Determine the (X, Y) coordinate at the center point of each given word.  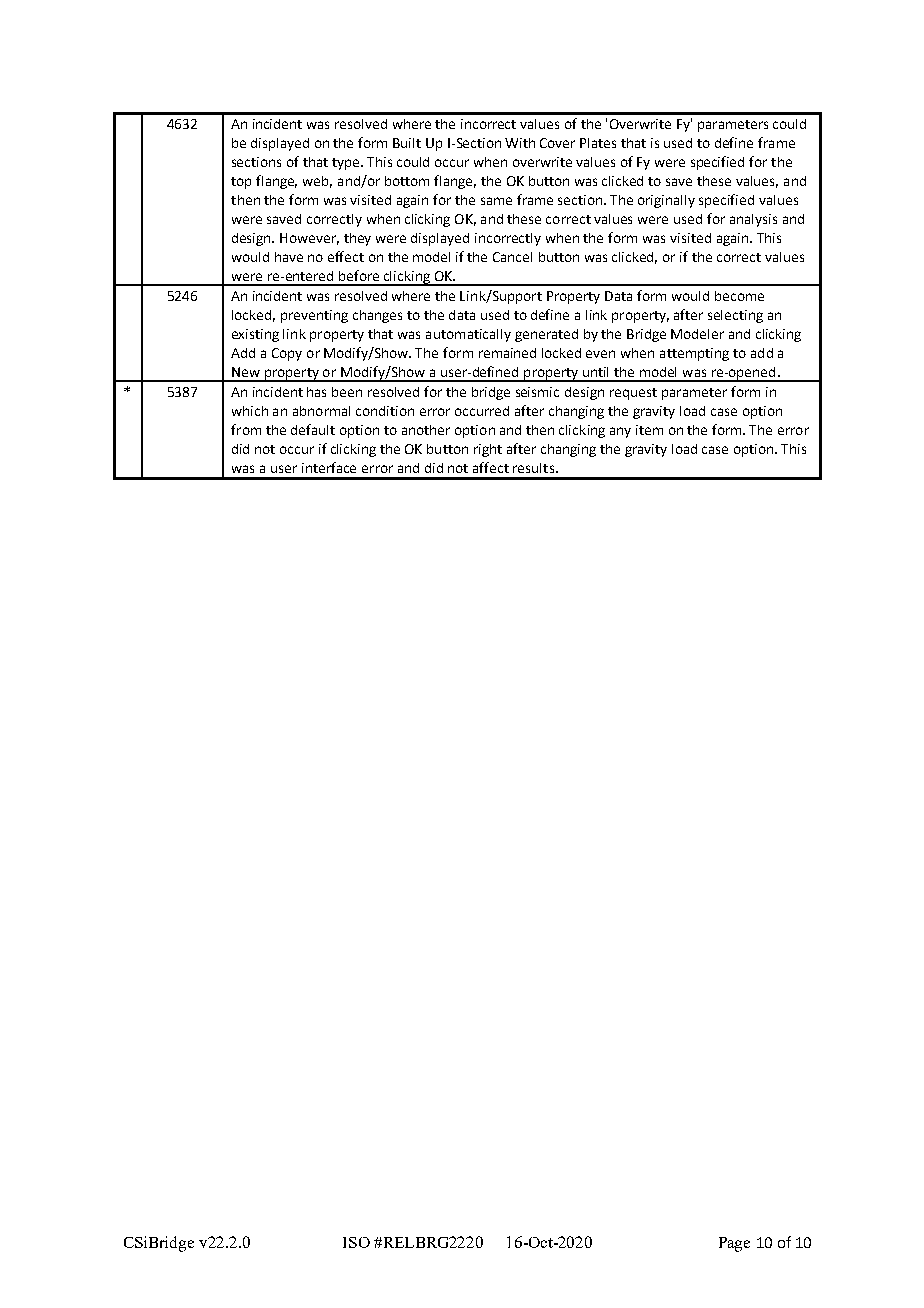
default (313, 429)
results (535, 468)
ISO (356, 1242)
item (649, 430)
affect (491, 467)
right (488, 450)
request (633, 394)
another (426, 430)
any (620, 432)
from (246, 429)
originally (666, 201)
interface (329, 467)
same (496, 201)
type (347, 164)
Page (734, 1244)
